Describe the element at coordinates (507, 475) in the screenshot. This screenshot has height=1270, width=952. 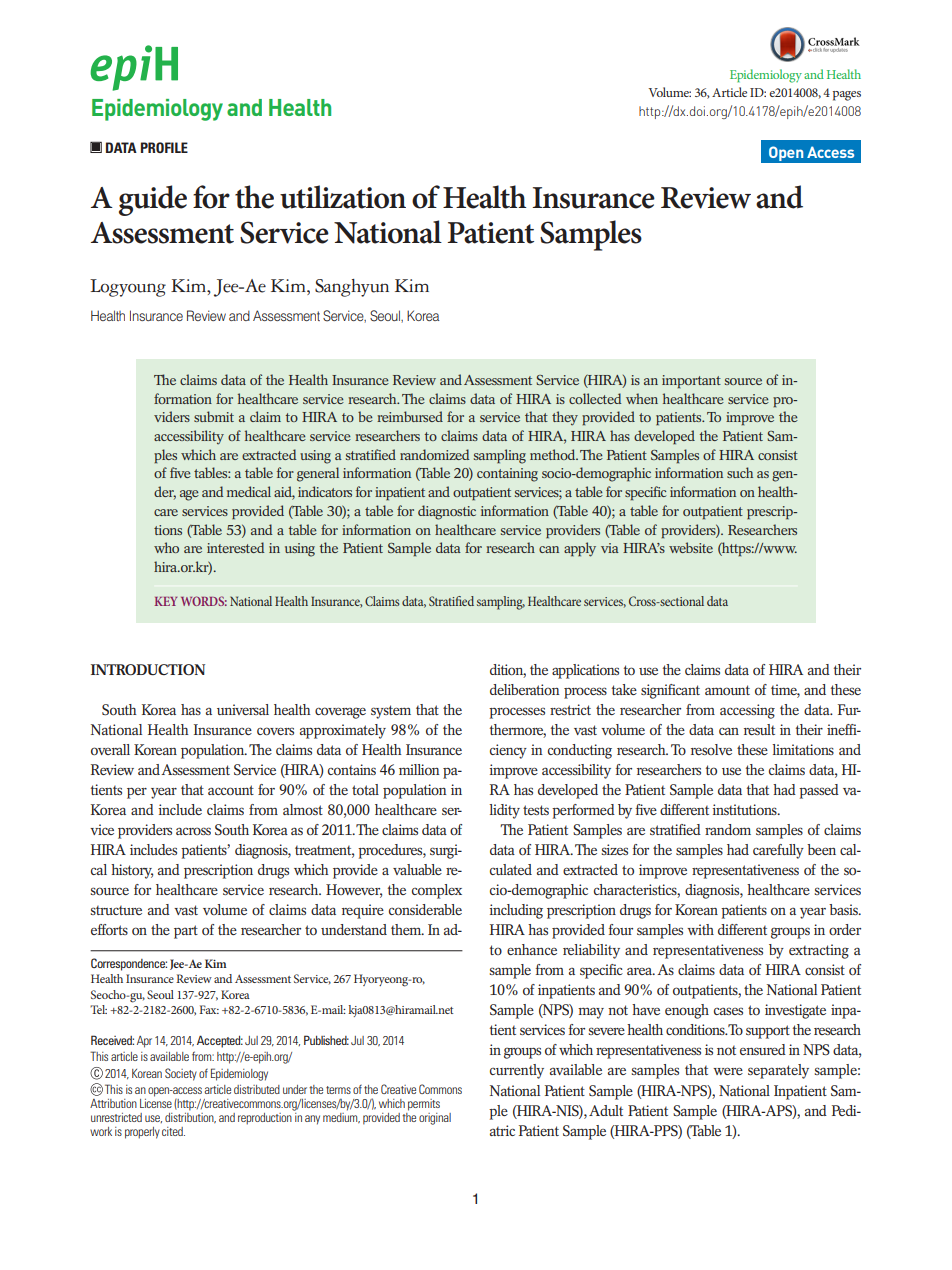
I see `containing` at that location.
